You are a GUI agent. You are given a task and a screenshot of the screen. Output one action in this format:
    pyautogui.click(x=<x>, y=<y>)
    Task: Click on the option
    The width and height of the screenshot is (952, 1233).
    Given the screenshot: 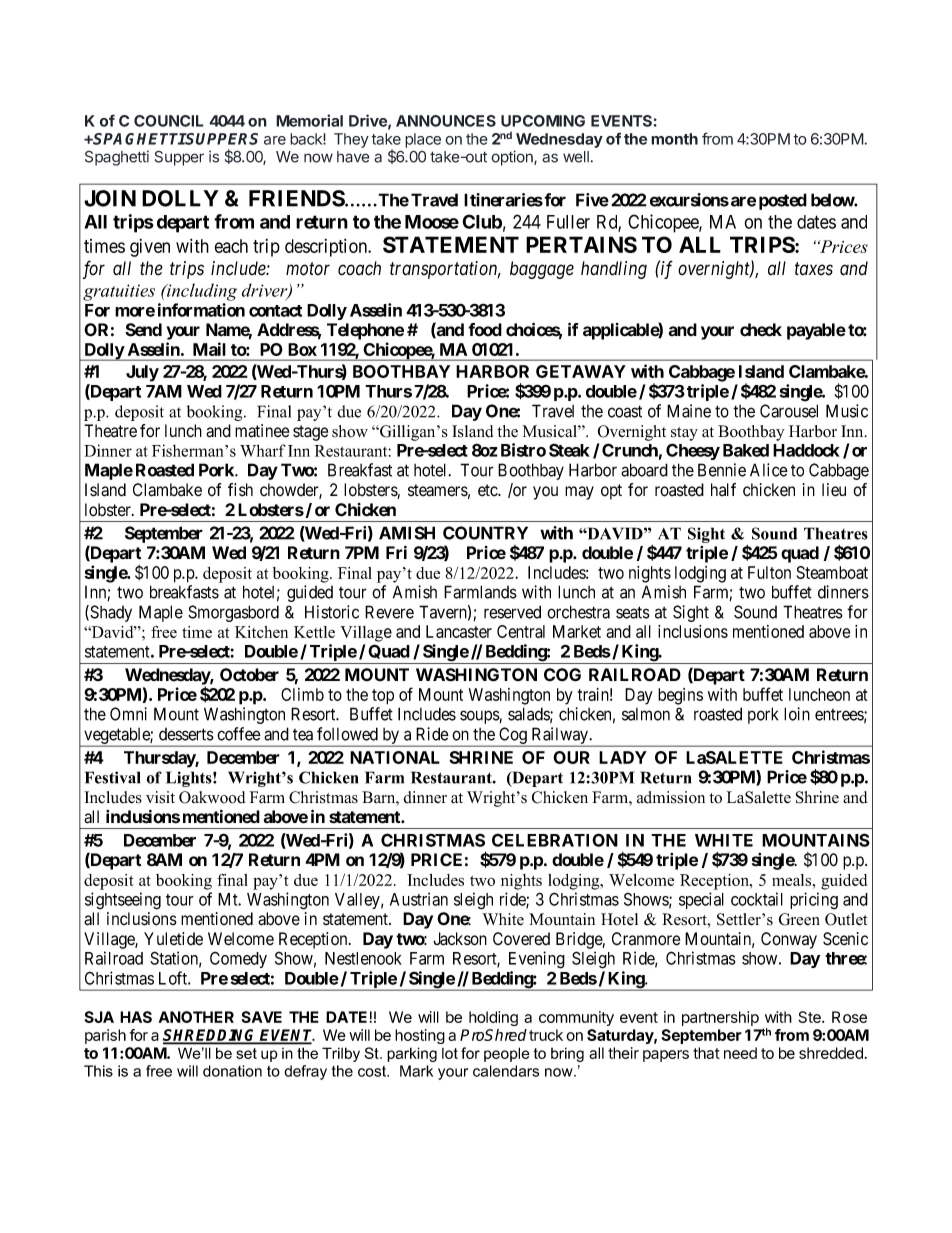 What is the action you would take?
    pyautogui.click(x=513, y=158)
